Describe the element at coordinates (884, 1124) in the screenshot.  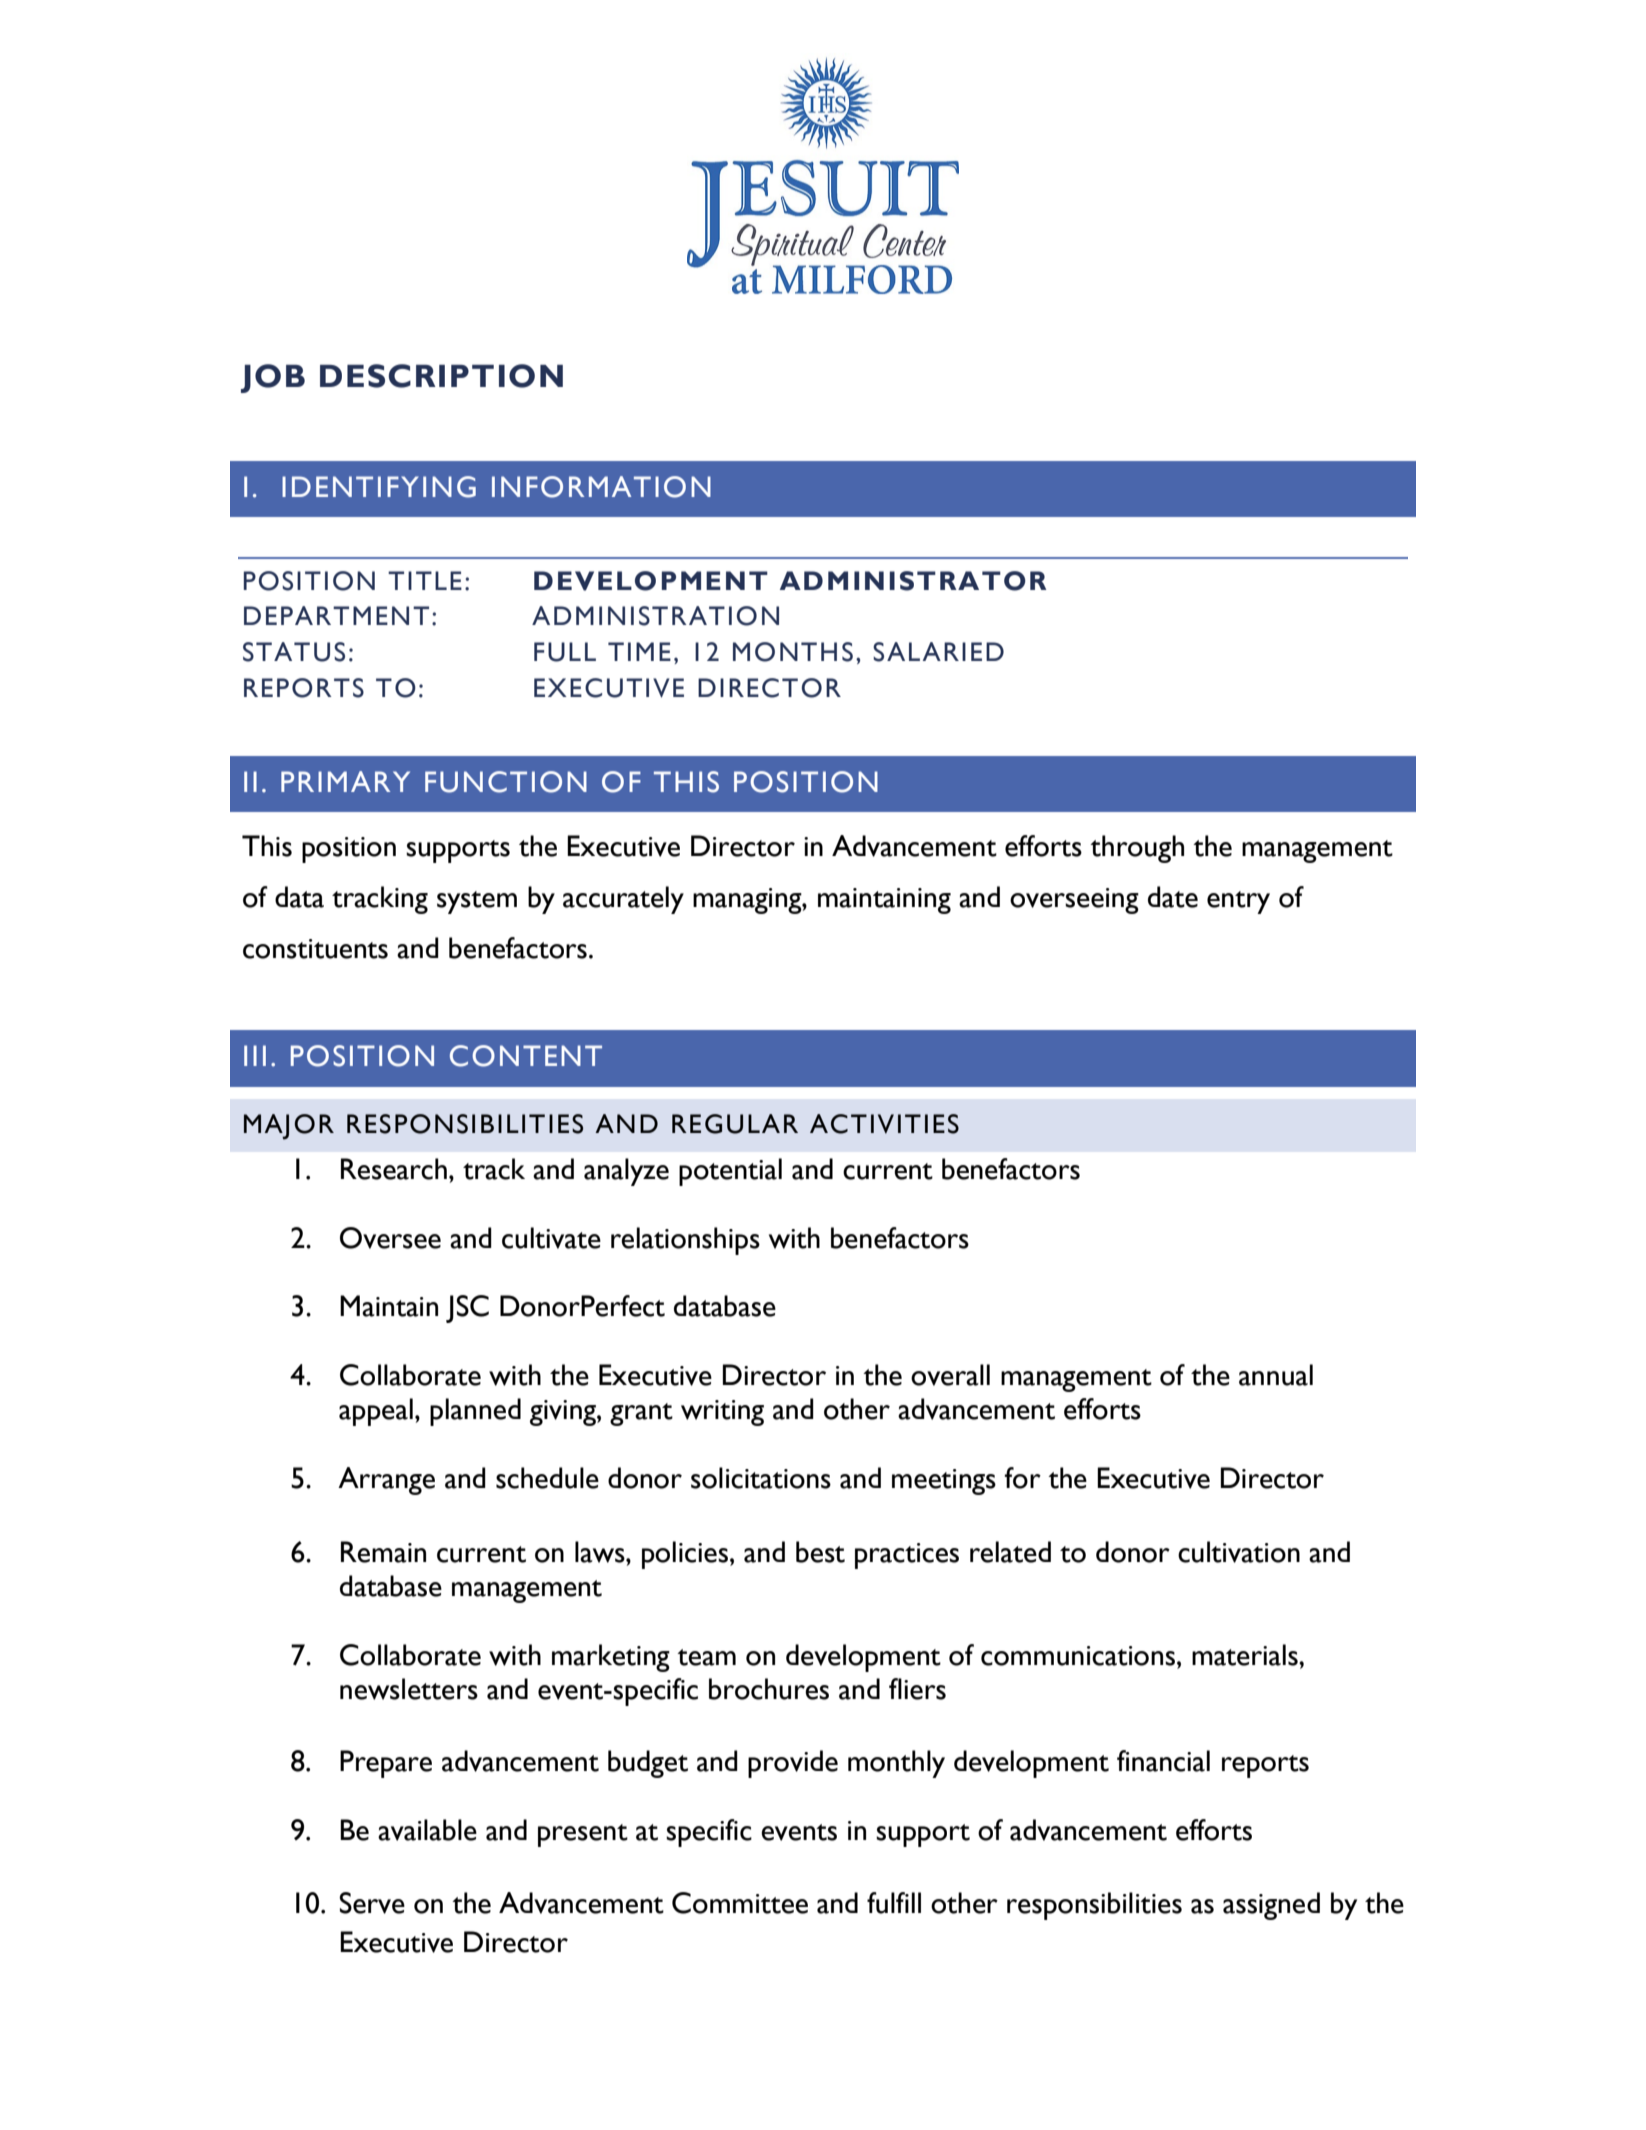
I see `ACTIVITIES` at that location.
